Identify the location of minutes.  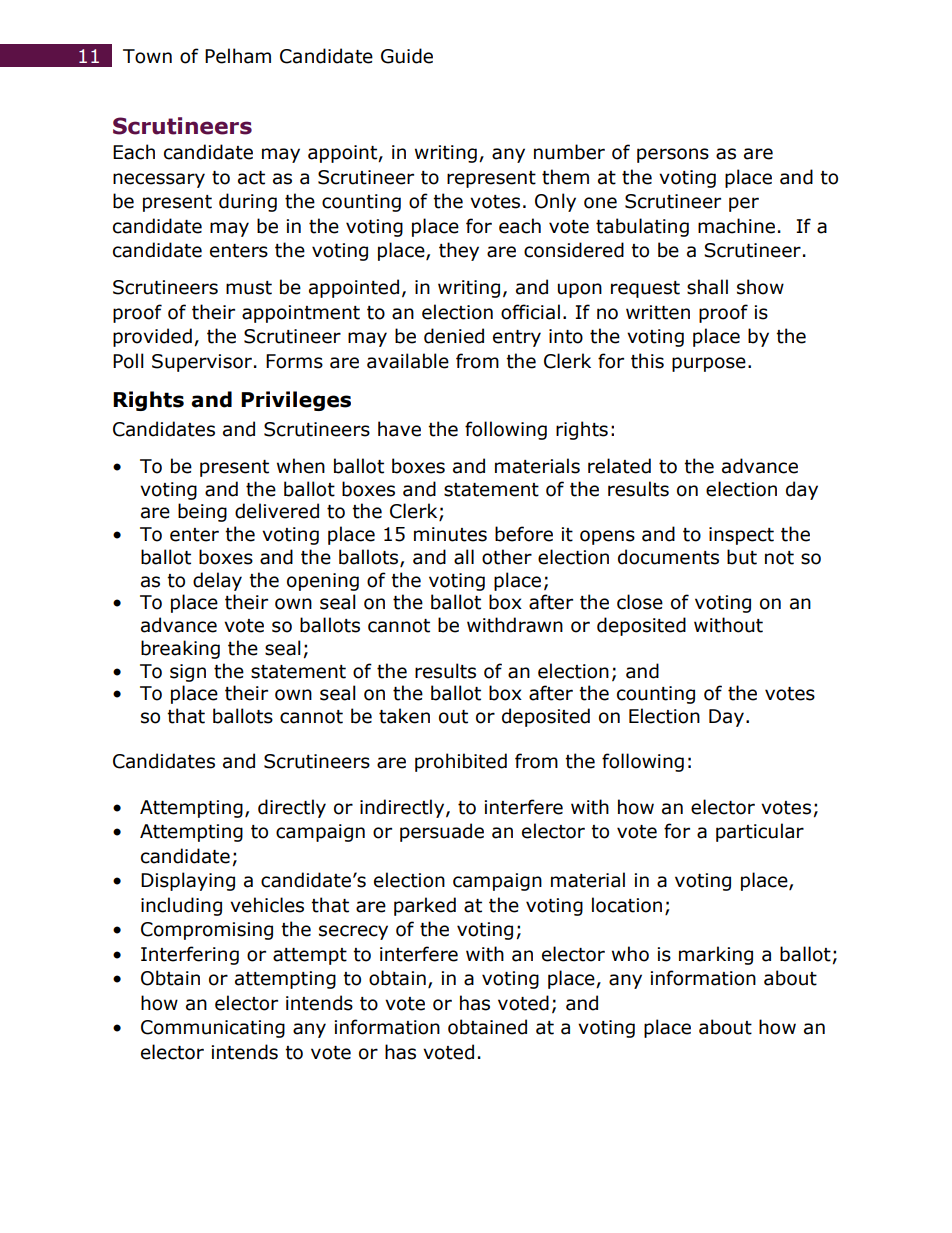
(450, 534).
